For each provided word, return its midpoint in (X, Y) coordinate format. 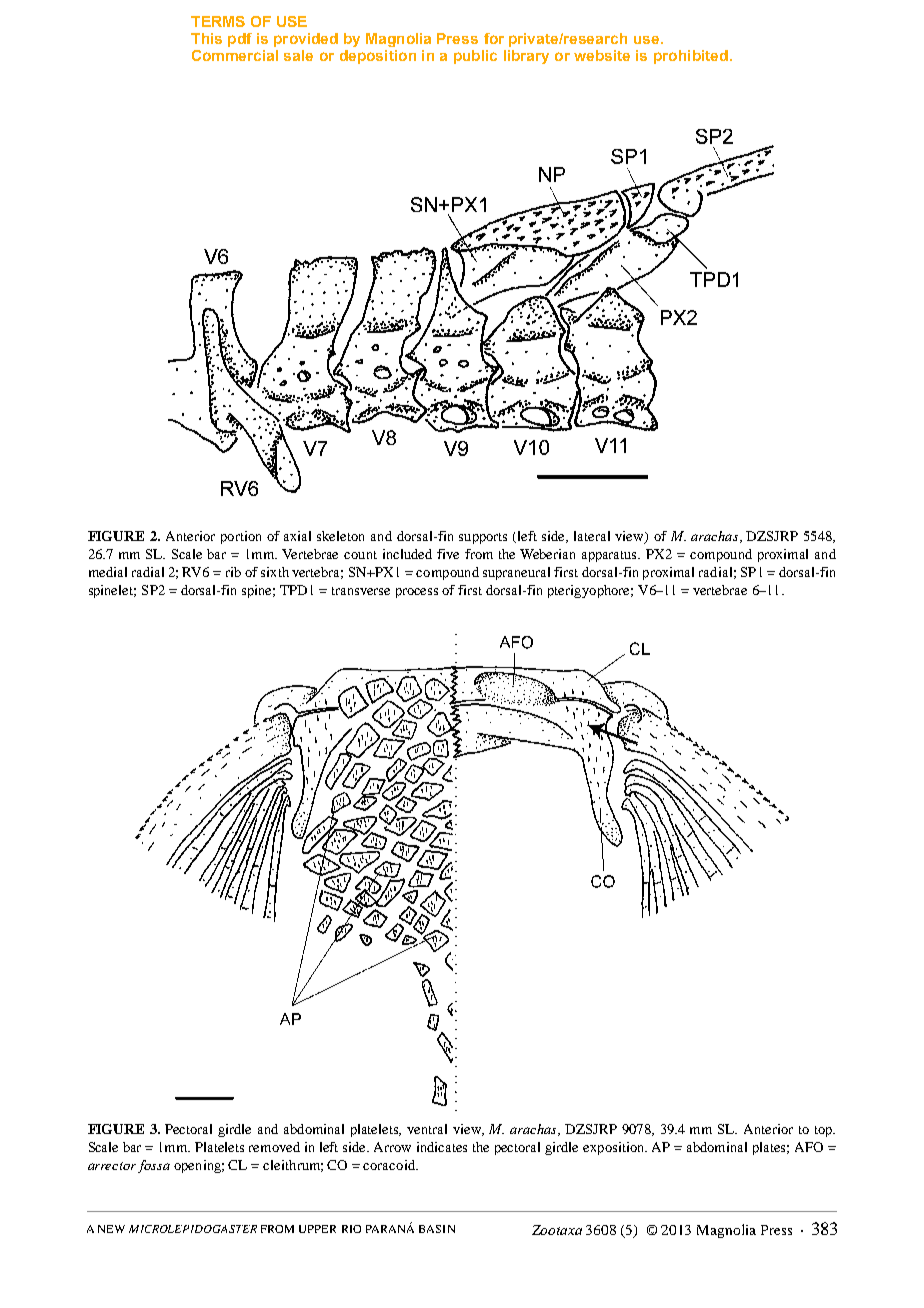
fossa (154, 1166)
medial (108, 572)
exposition (615, 1148)
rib (233, 572)
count (360, 555)
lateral (592, 536)
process (417, 593)
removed (274, 1147)
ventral (427, 1129)
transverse (361, 591)
